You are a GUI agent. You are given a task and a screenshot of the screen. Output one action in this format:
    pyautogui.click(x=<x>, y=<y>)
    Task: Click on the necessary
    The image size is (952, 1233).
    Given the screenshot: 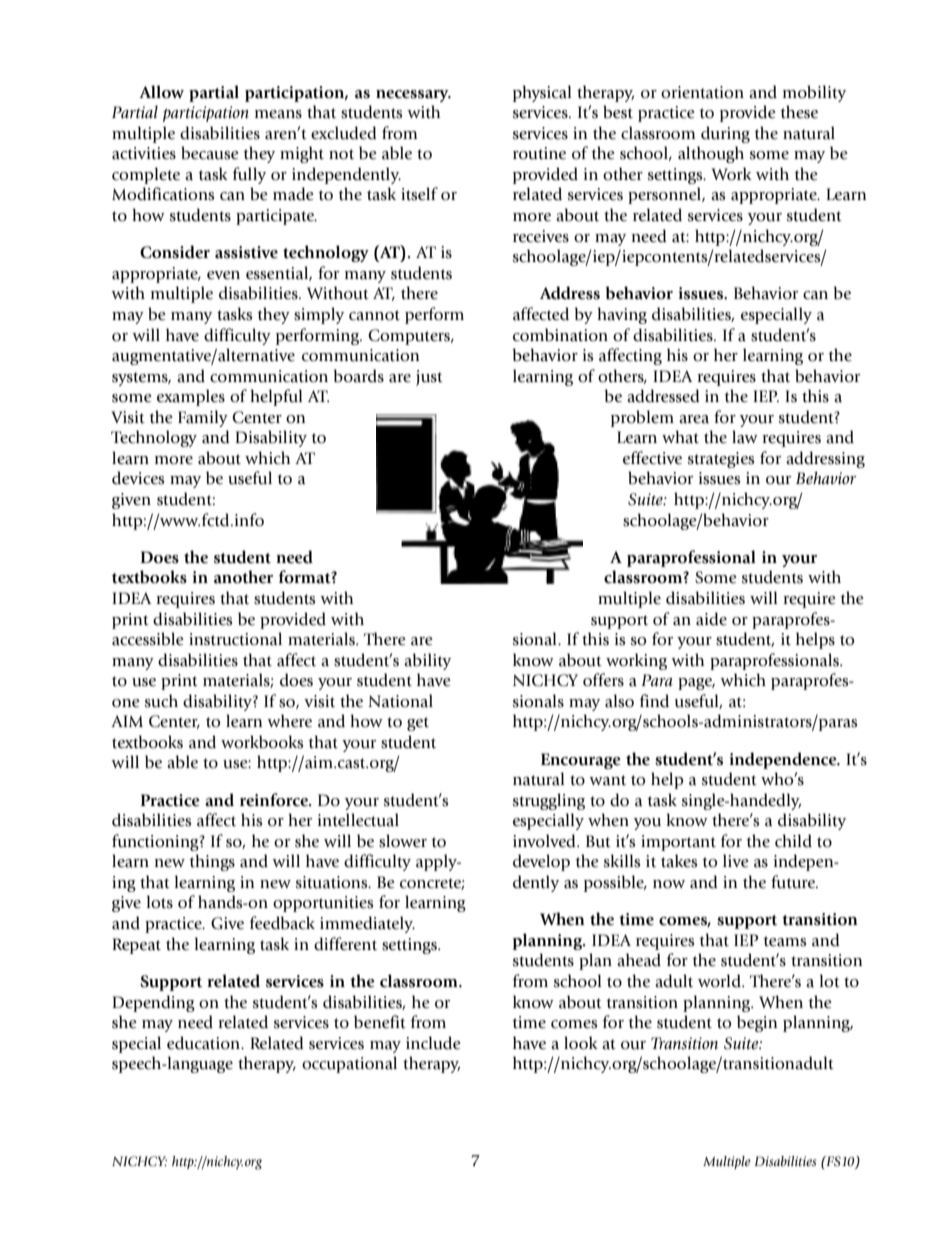 What is the action you would take?
    pyautogui.click(x=413, y=96)
